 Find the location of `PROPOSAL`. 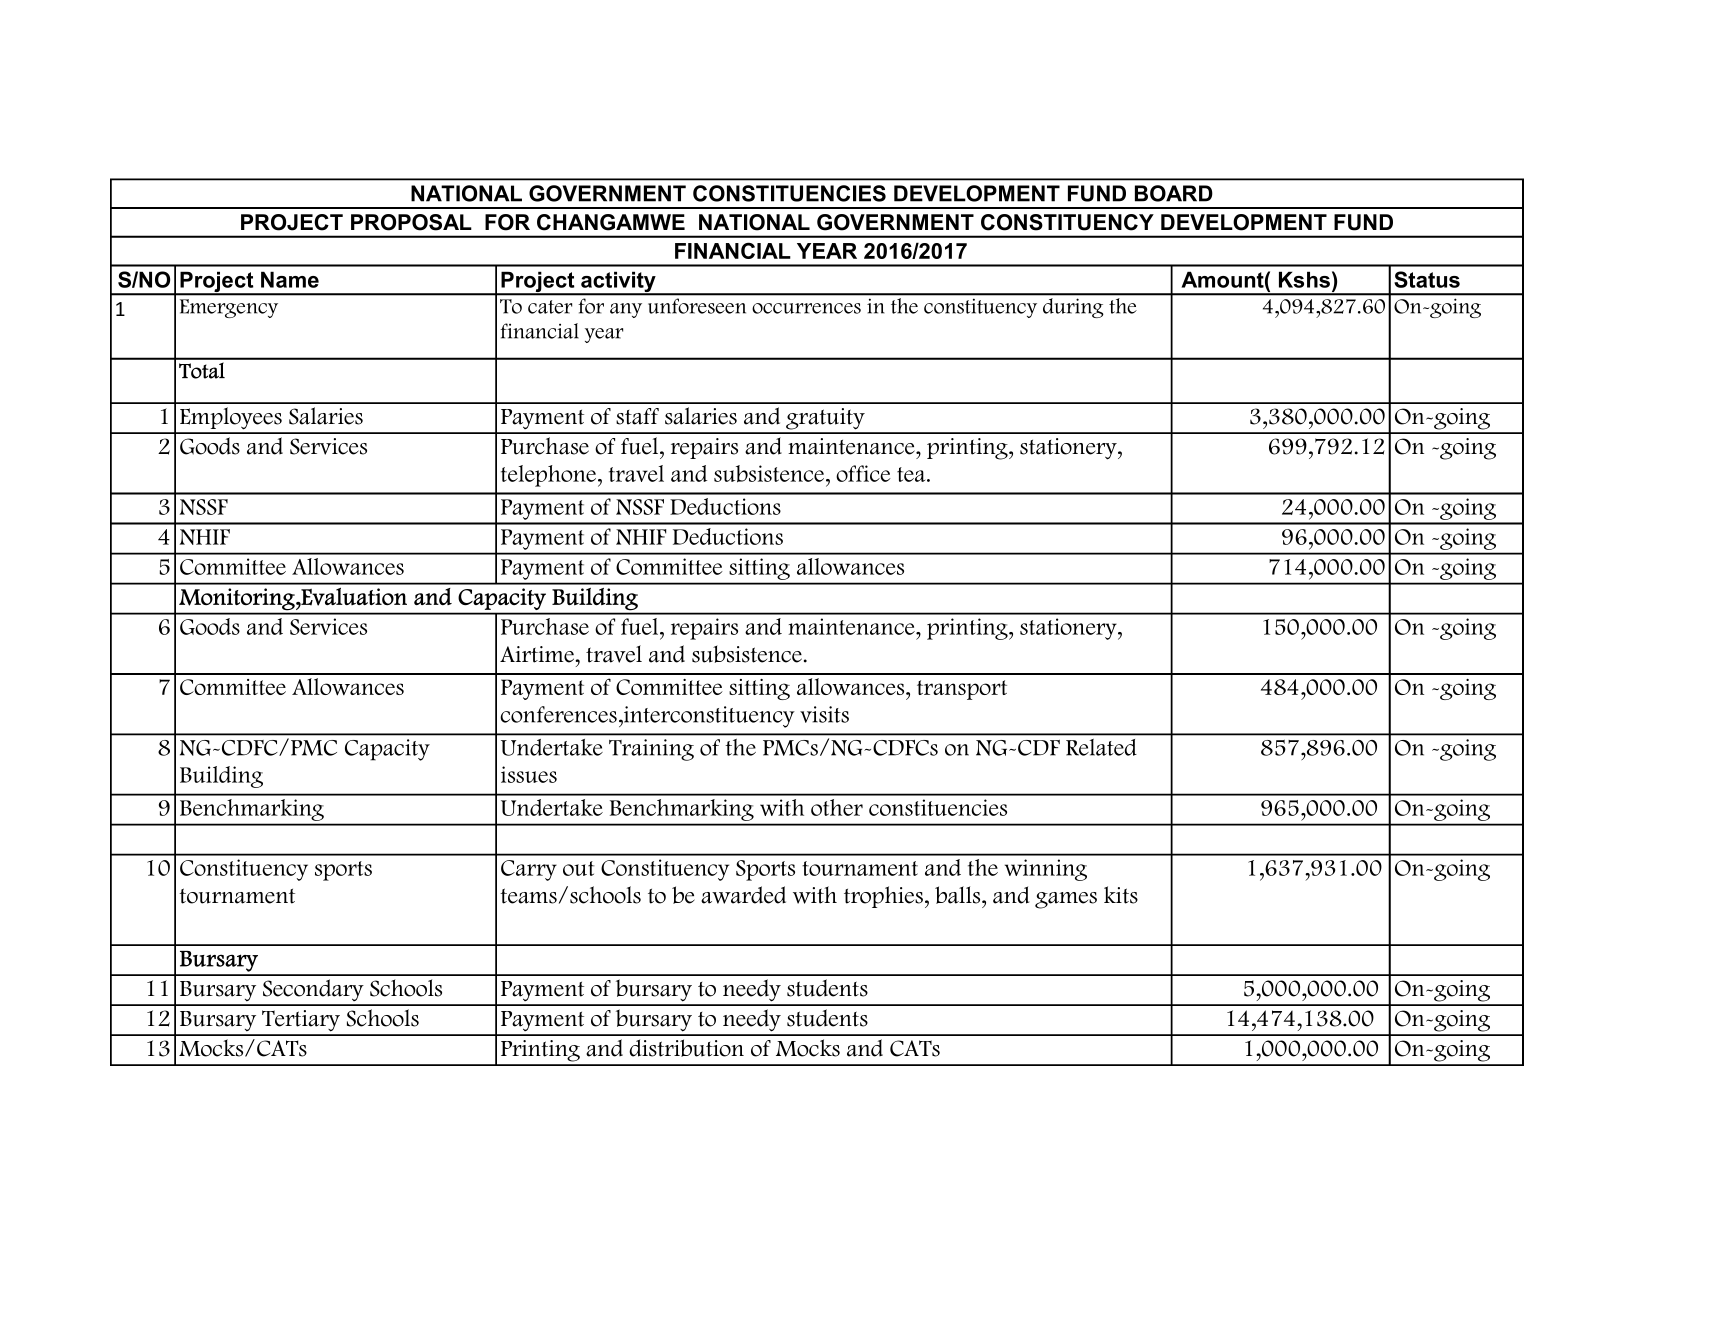

PROPOSAL is located at coordinates (411, 222).
